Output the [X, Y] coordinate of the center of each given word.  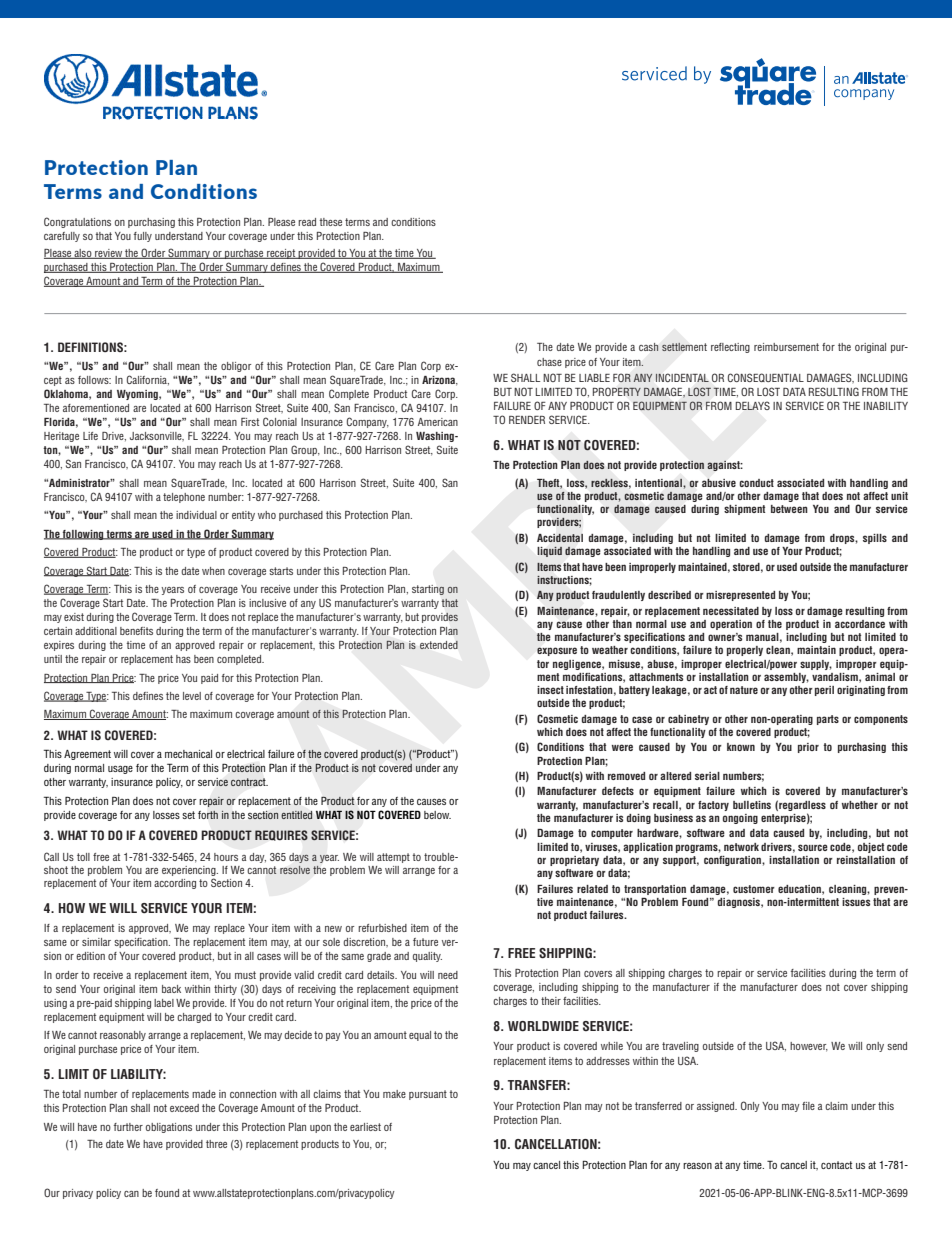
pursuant [428, 1095]
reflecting [730, 348]
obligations [169, 1128]
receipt [281, 254]
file [808, 1106]
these [330, 222]
